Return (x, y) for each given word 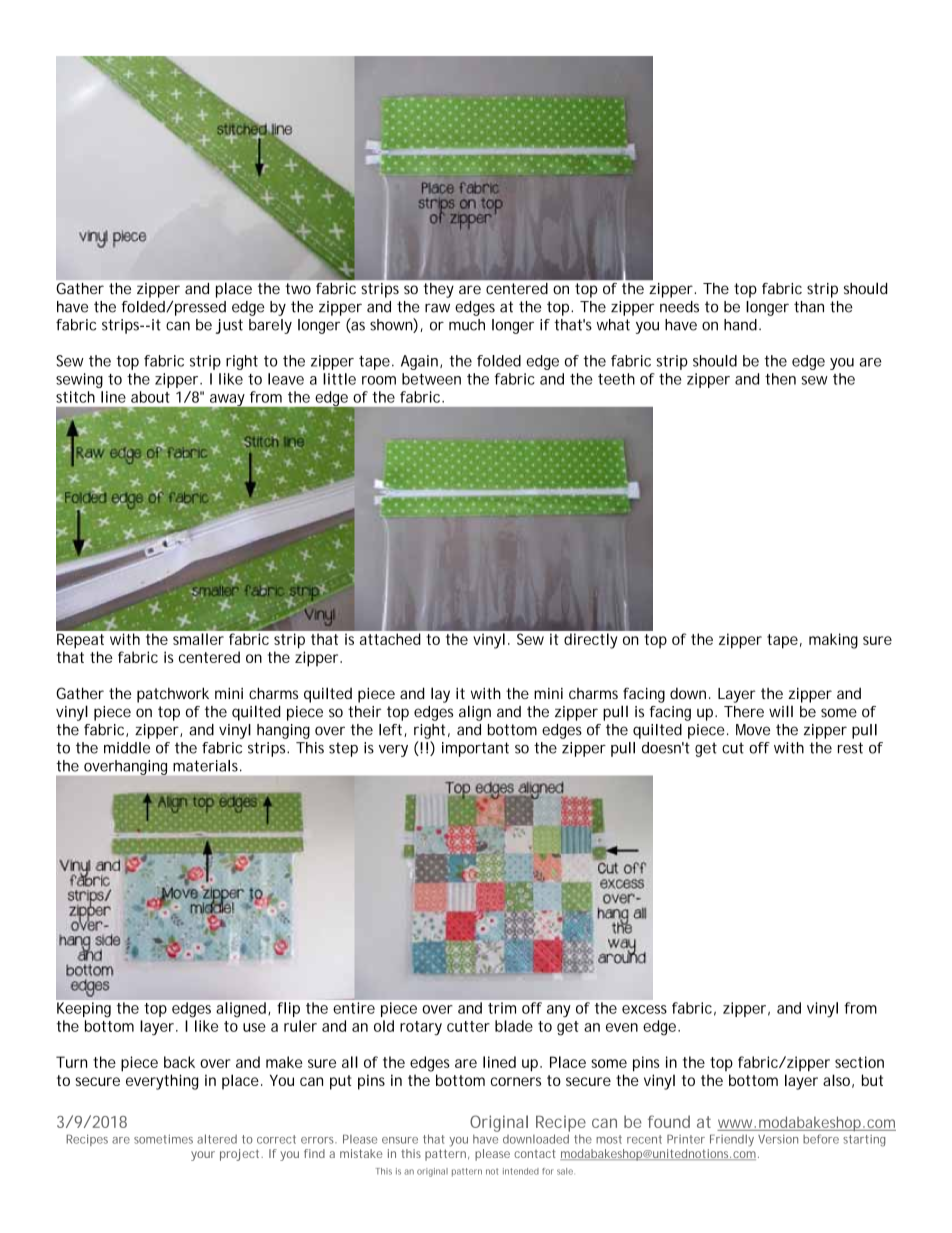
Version (778, 1139)
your (203, 1156)
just (229, 326)
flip (289, 1009)
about (150, 397)
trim (502, 1008)
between (431, 379)
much (467, 325)
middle (127, 748)
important (475, 749)
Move (753, 730)
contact (535, 1153)
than (809, 307)
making (833, 641)
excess (644, 1009)
